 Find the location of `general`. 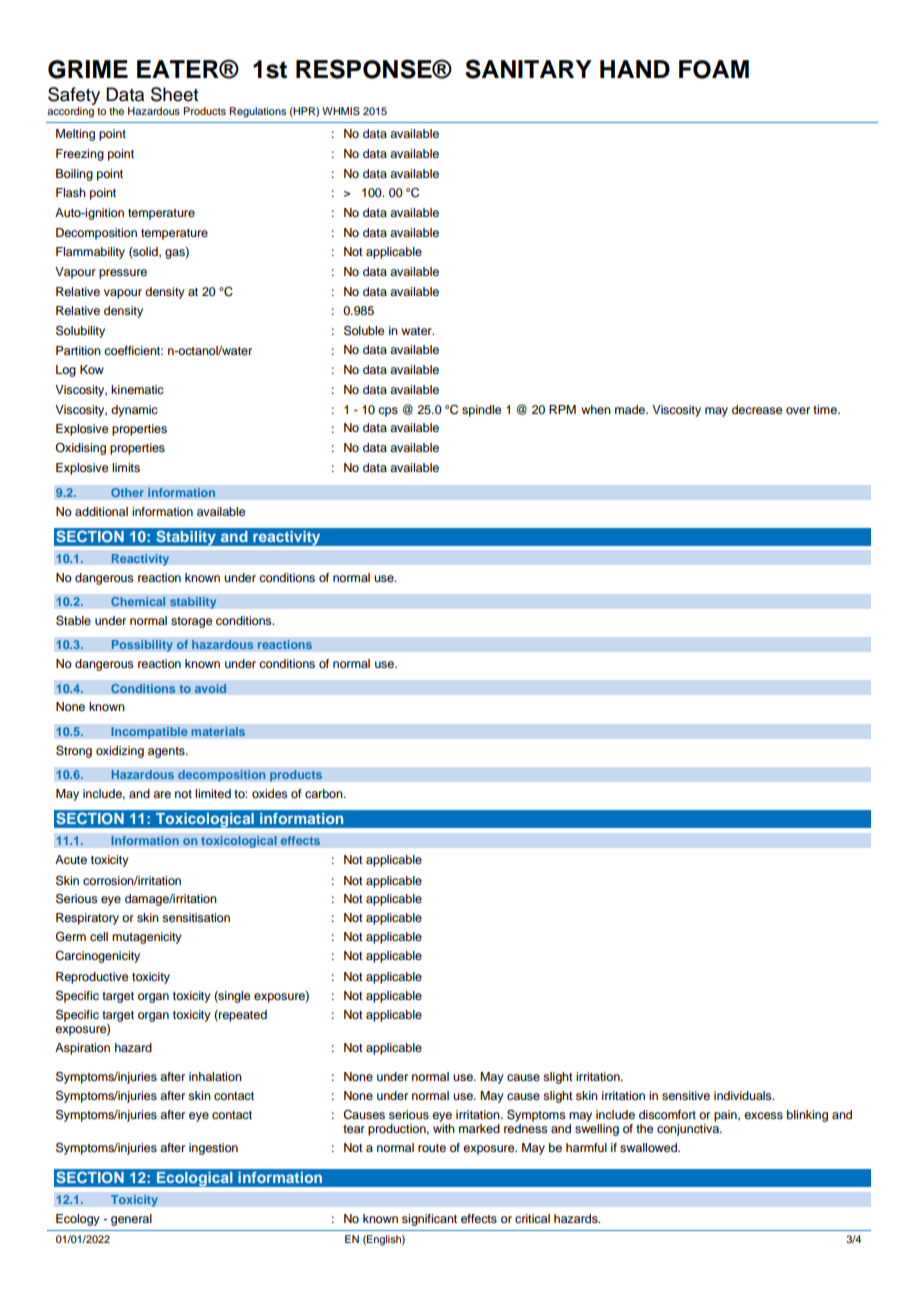

general is located at coordinates (131, 1220).
